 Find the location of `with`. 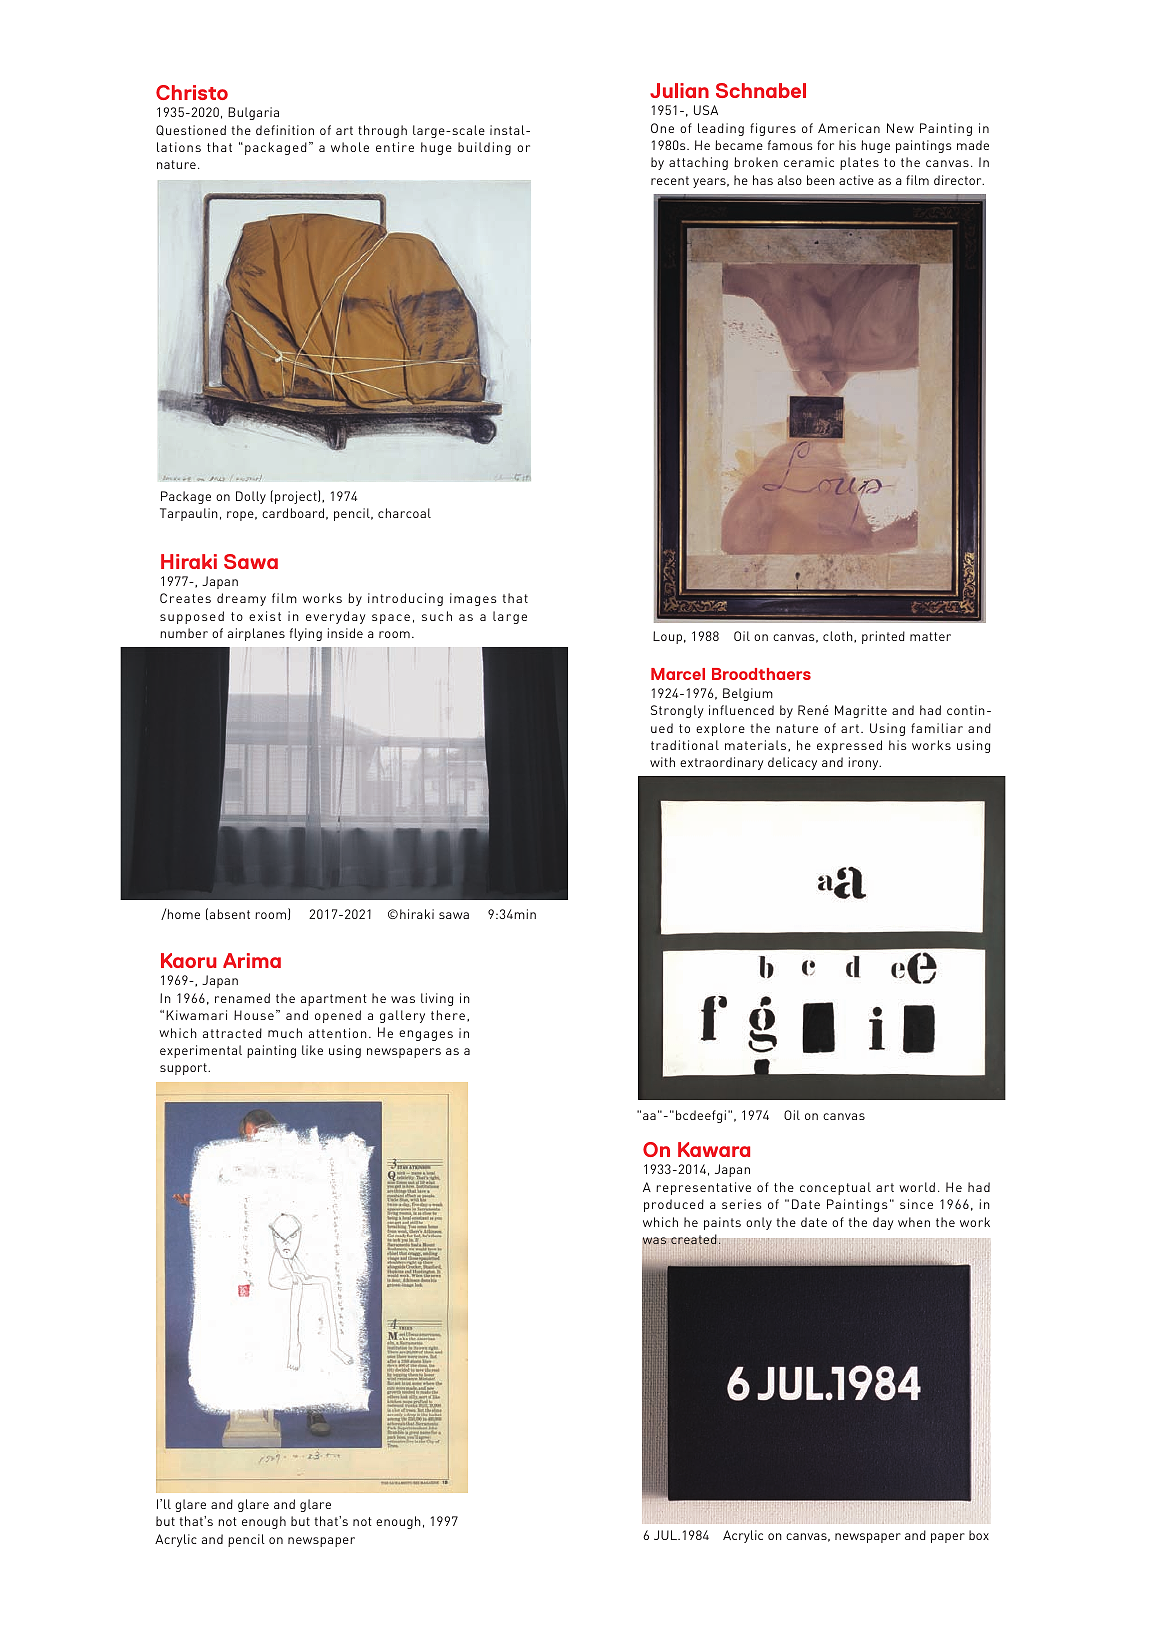

with is located at coordinates (662, 762).
